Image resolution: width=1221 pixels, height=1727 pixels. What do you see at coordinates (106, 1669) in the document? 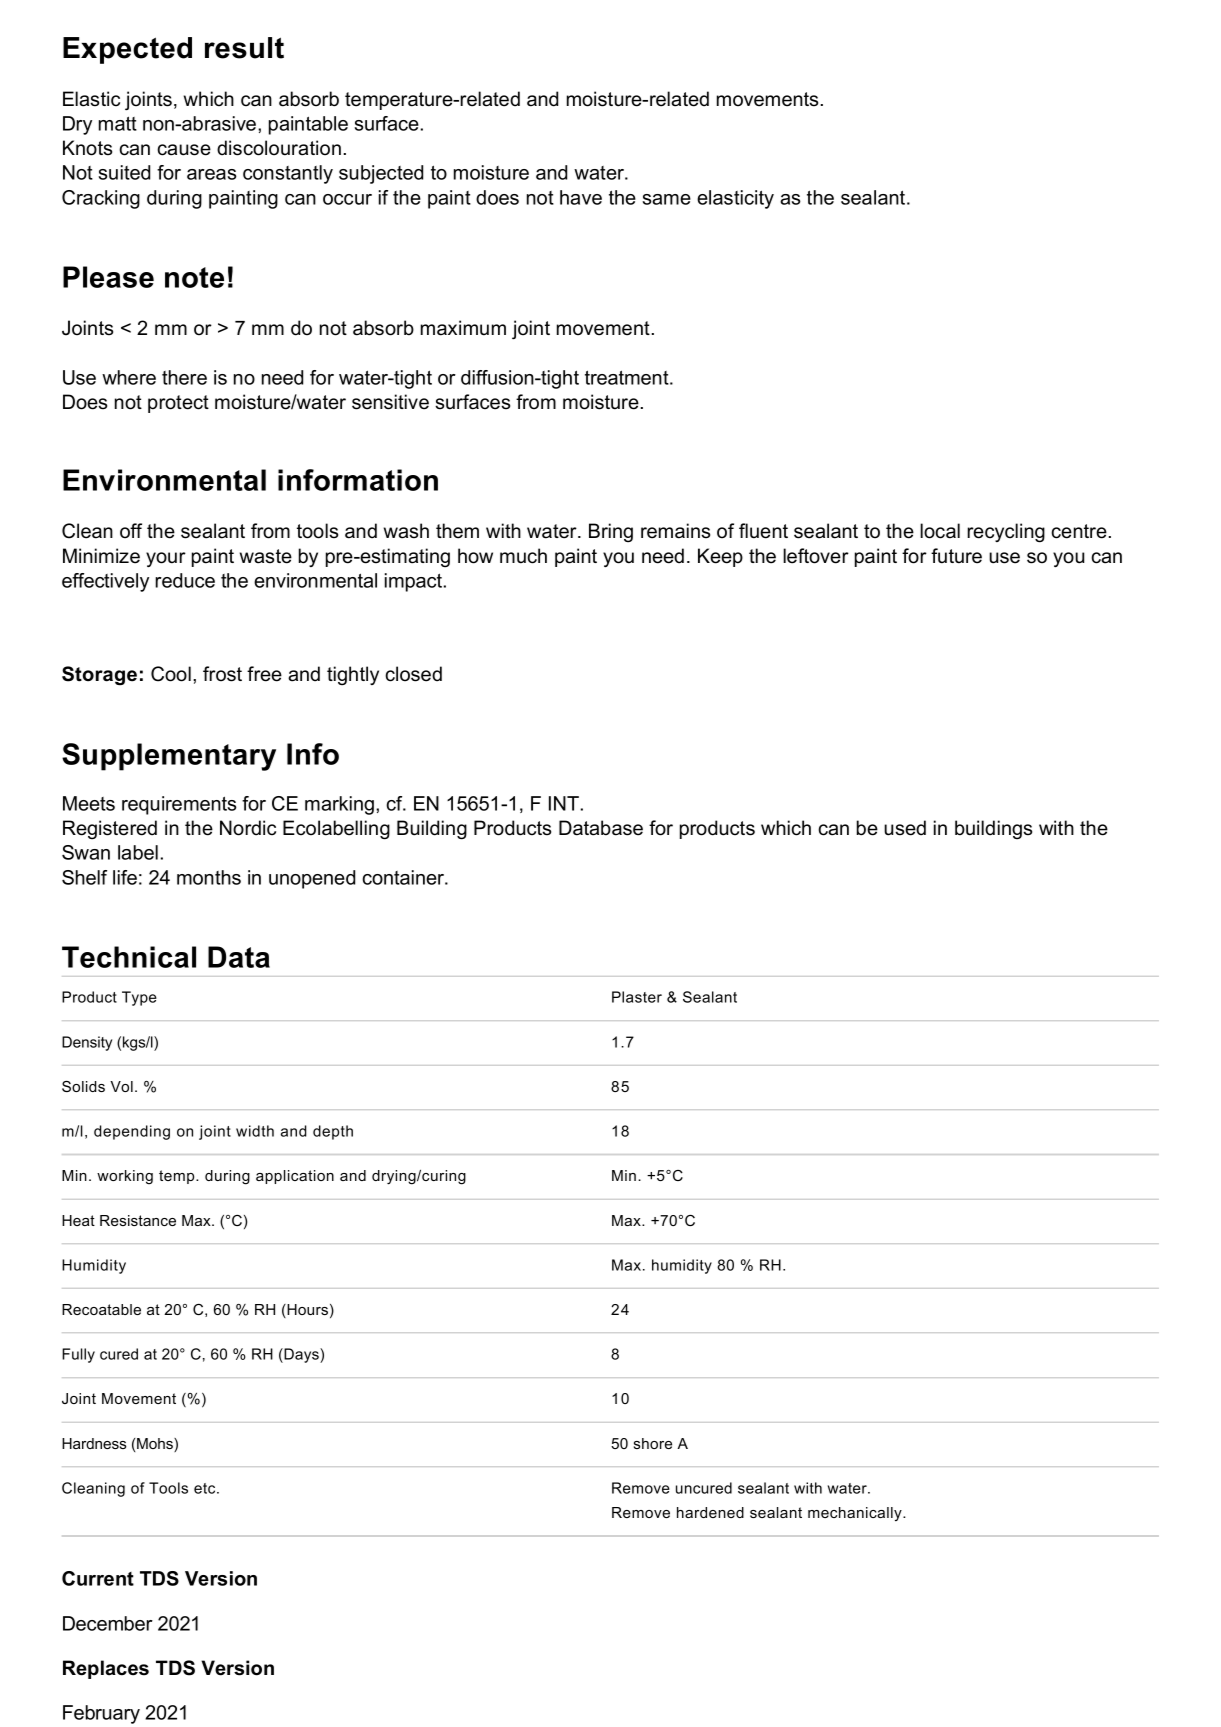
I see `Replaces` at bounding box center [106, 1669].
